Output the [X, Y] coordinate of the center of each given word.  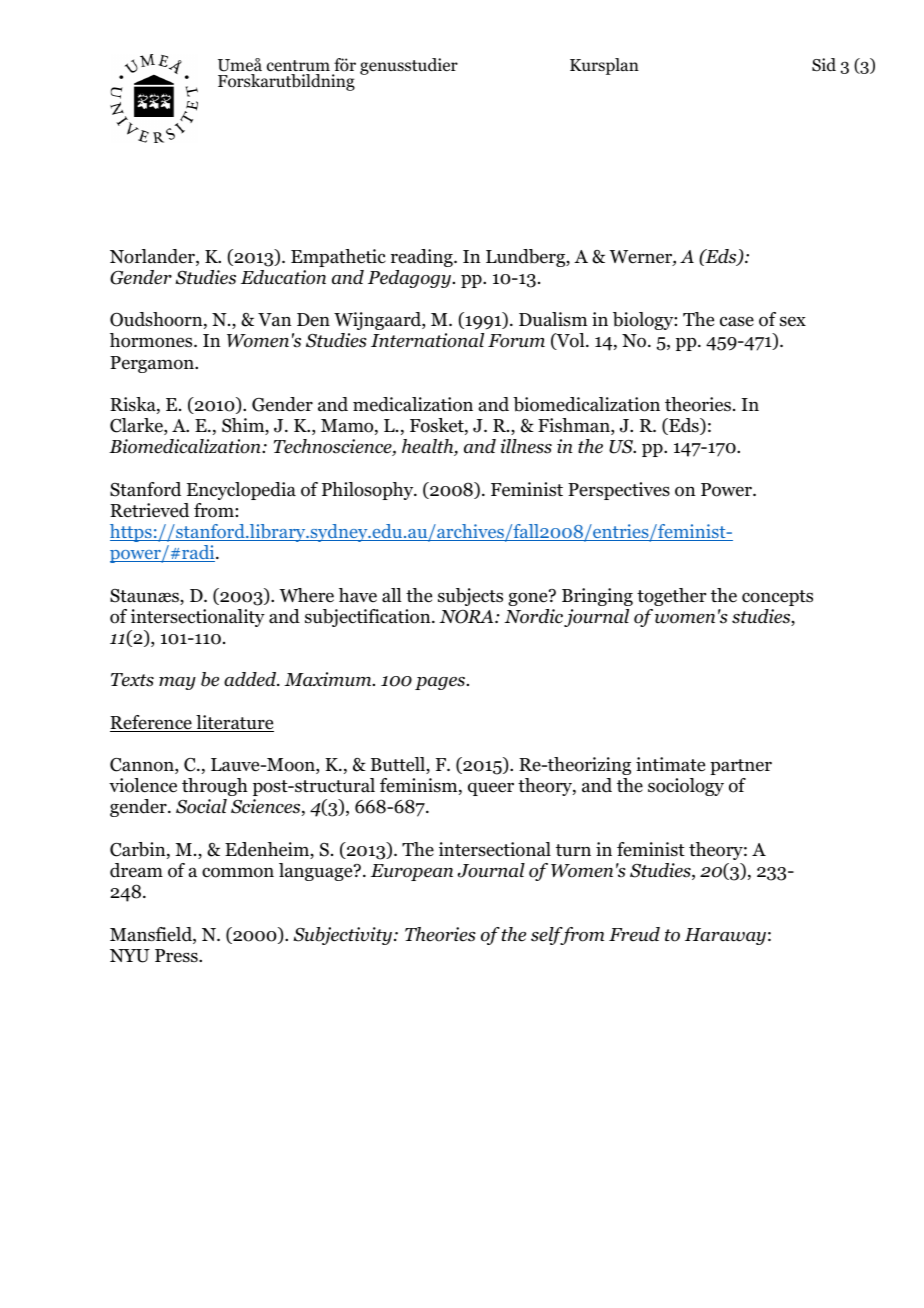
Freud [634, 934]
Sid [824, 65]
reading [423, 258]
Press [177, 956]
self [548, 936]
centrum [298, 67]
